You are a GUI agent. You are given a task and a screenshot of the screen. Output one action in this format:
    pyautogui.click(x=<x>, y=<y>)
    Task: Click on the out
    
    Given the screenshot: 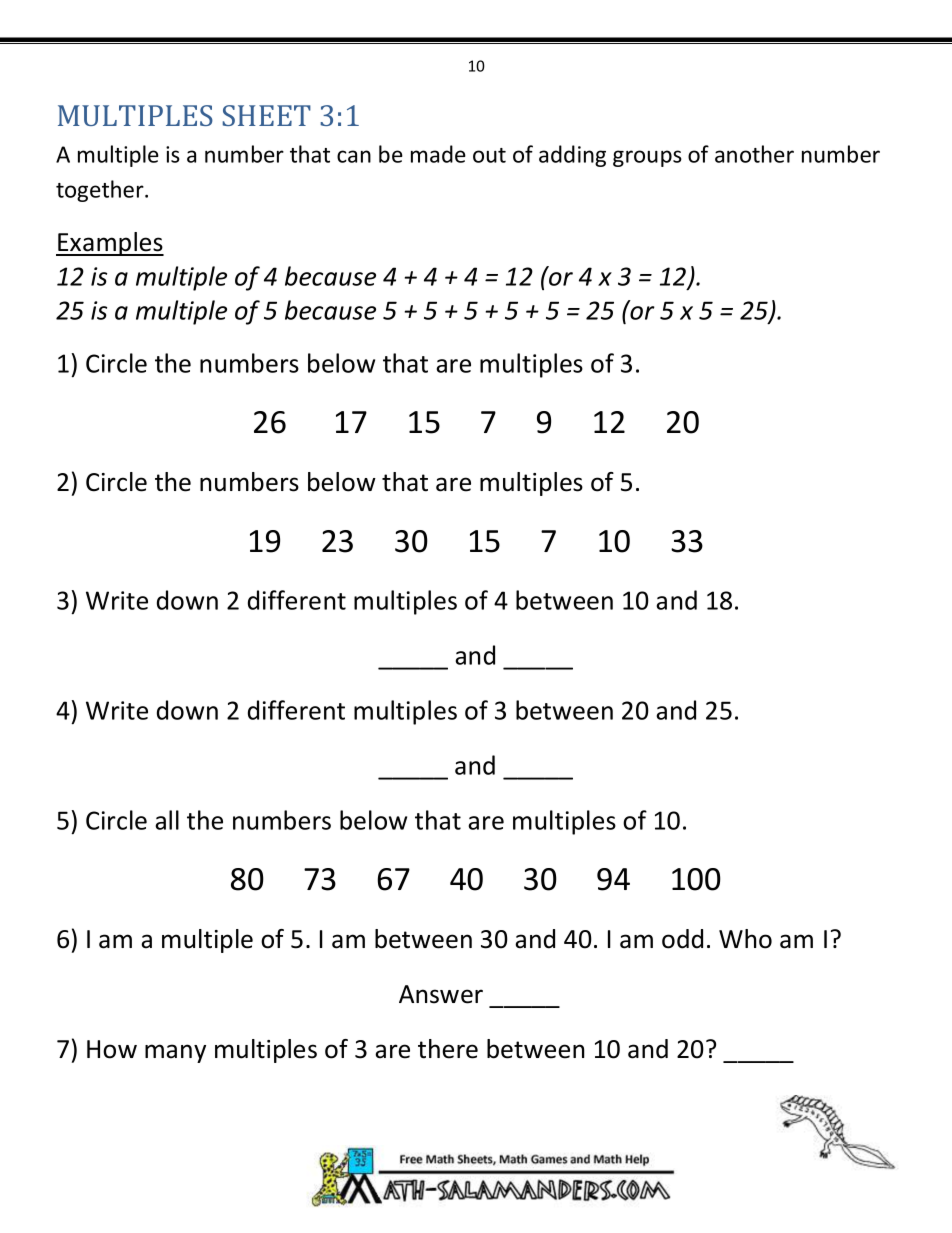 What is the action you would take?
    pyautogui.click(x=489, y=155)
